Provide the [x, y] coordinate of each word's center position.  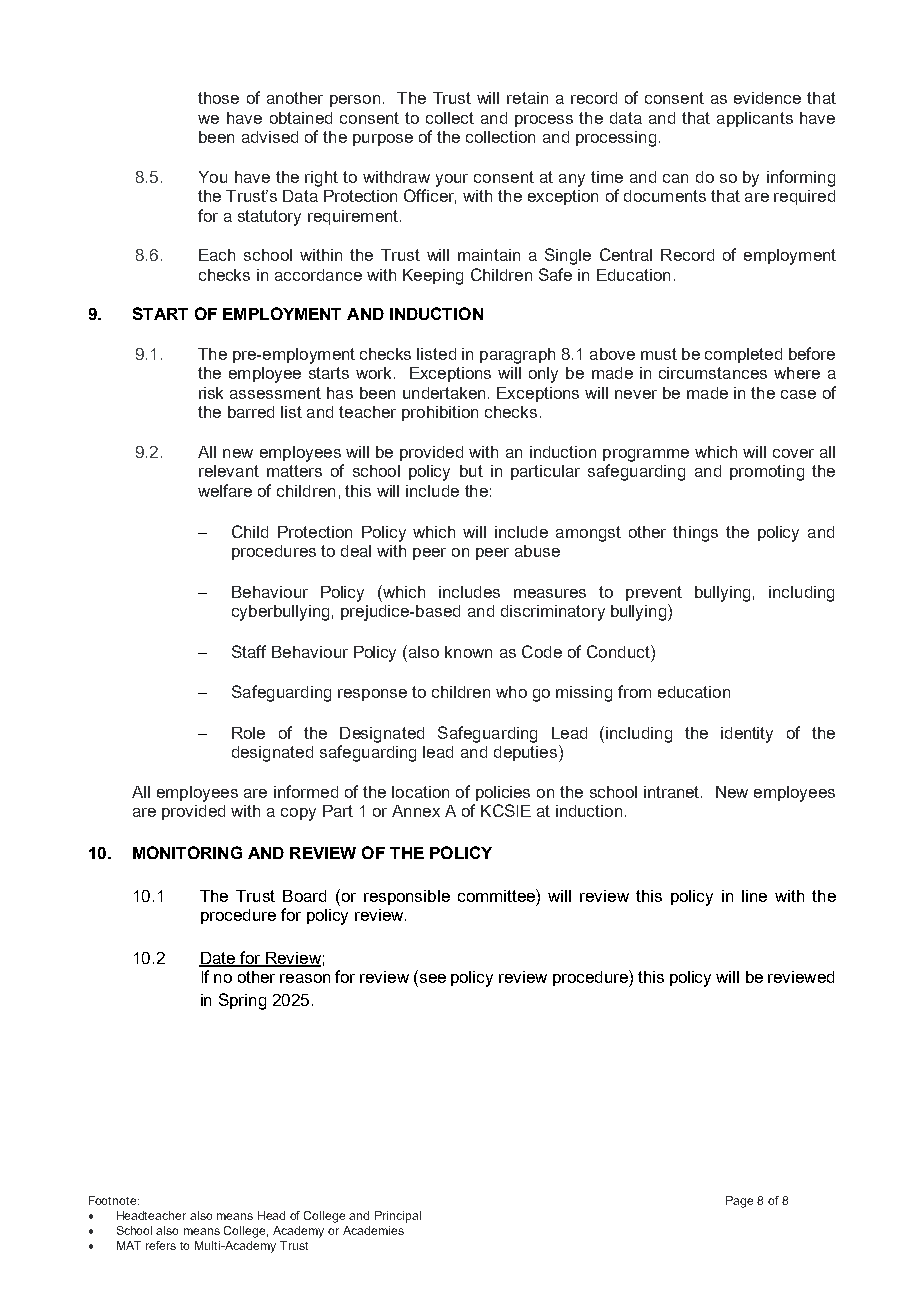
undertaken [444, 393]
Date [218, 959]
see [433, 978]
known [468, 652]
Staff [249, 651]
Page [739, 1202]
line [754, 896]
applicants [755, 119]
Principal [398, 1217]
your [452, 180]
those [218, 98]
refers [161, 1245]
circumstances [713, 373]
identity [747, 735]
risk [211, 393]
